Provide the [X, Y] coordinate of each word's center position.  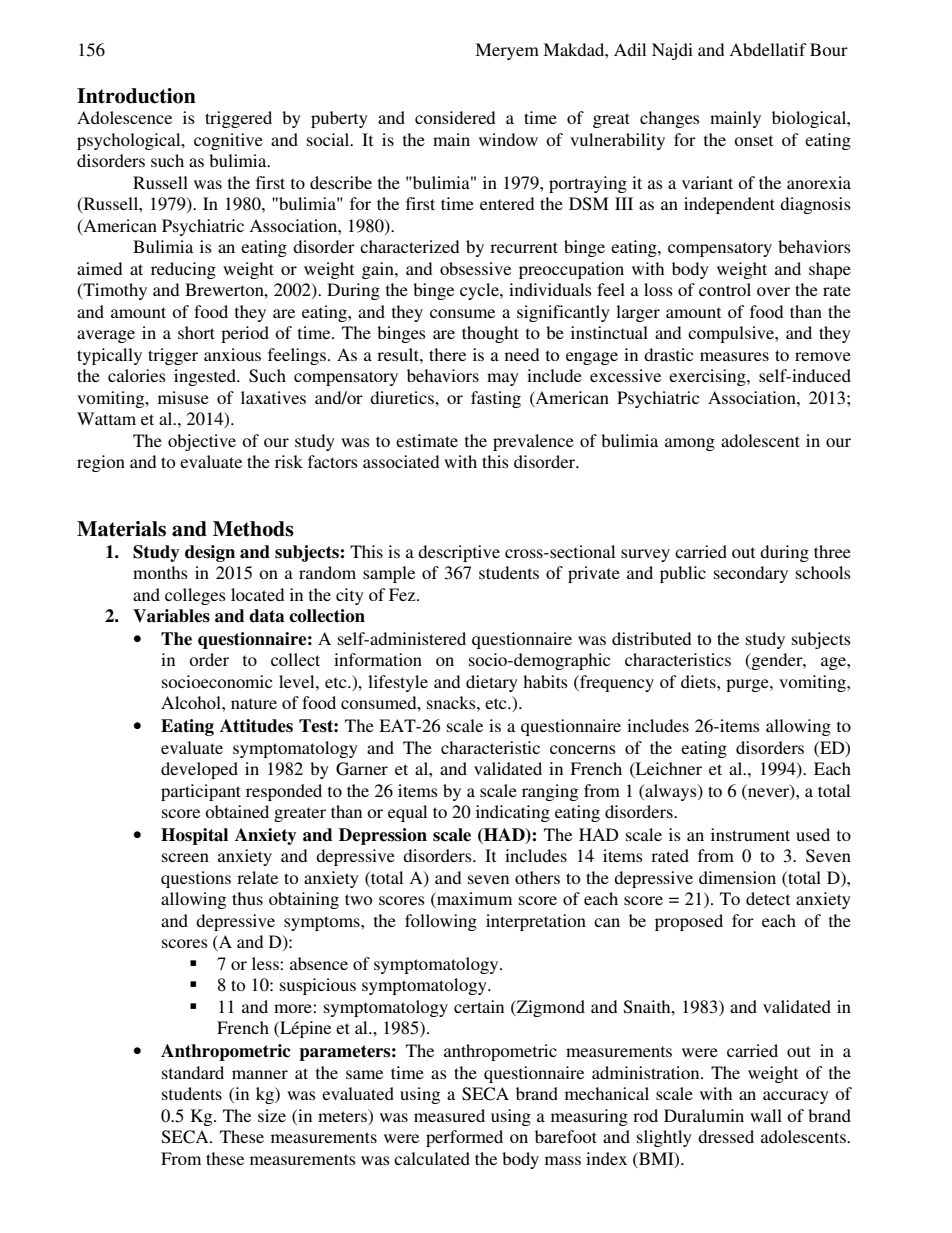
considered [455, 117]
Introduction [136, 96]
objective [202, 442]
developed [199, 770]
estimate [427, 440]
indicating [513, 813]
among [690, 444]
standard [193, 1072]
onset [753, 140]
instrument [750, 834]
